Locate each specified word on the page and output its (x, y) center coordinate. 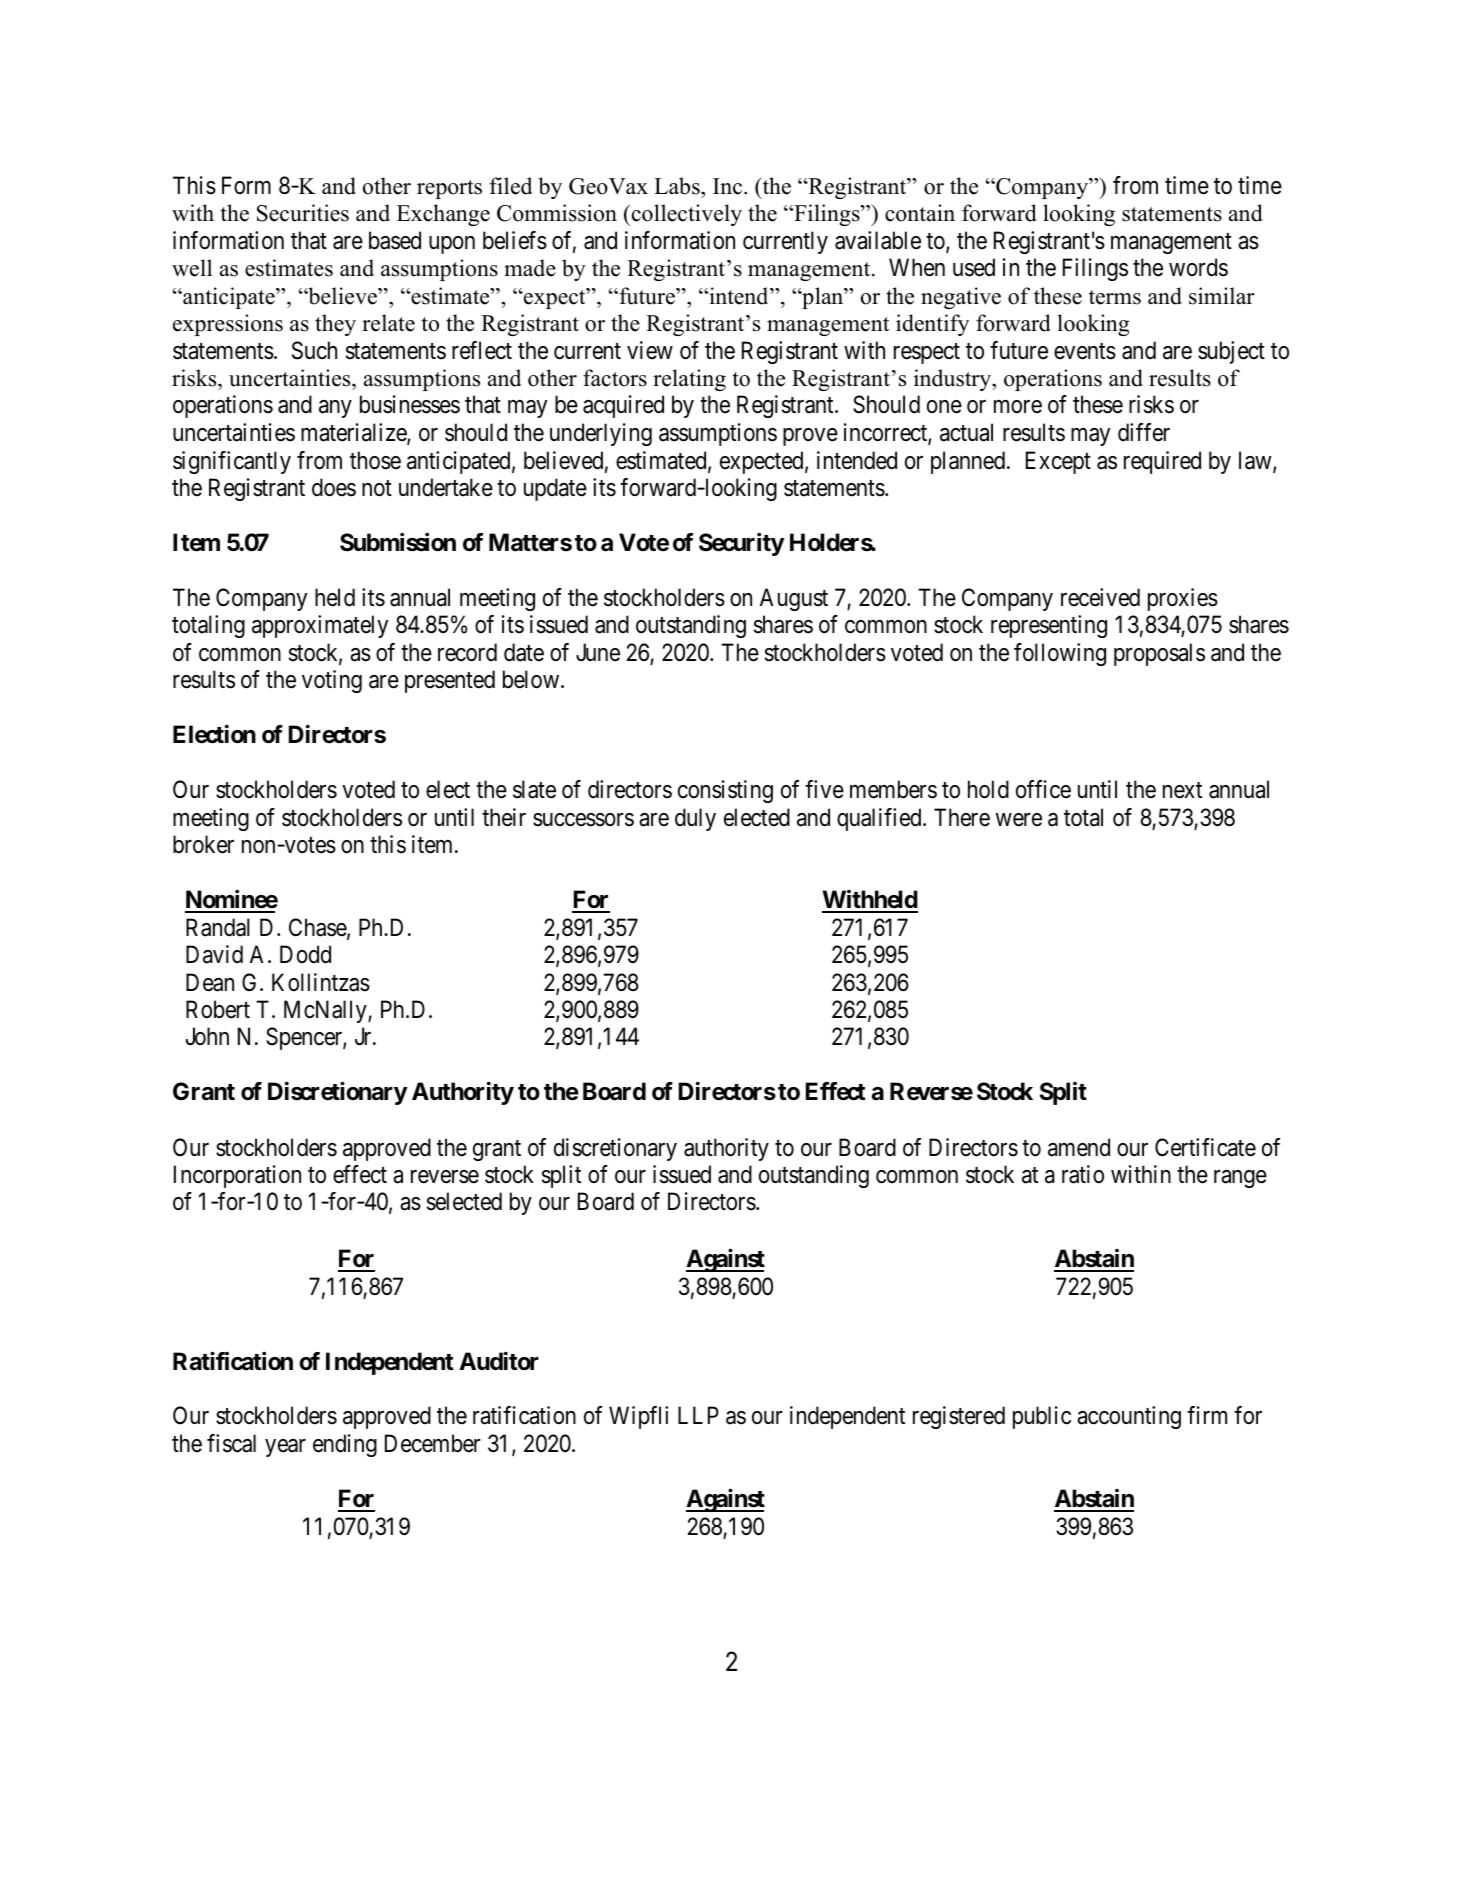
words (1198, 267)
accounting (1129, 1417)
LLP (698, 1415)
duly (695, 819)
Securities (303, 213)
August (794, 599)
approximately (320, 626)
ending (345, 1445)
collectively (685, 215)
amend (1079, 1147)
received (1100, 597)
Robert (218, 1009)
